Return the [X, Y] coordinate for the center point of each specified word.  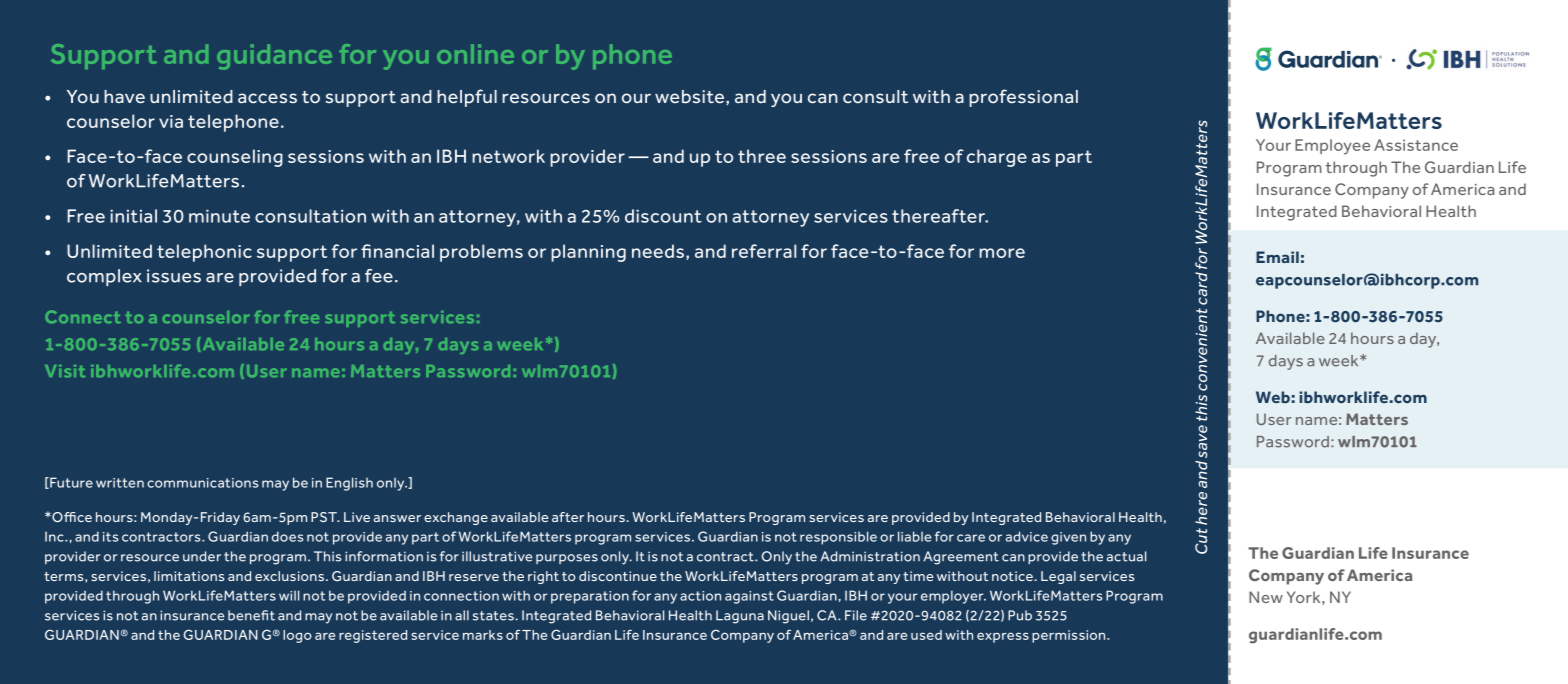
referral [764, 251]
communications [203, 483]
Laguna [740, 617]
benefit [251, 615]
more [1002, 253]
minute [219, 216]
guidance [274, 57]
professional [1023, 98]
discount [663, 216]
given [1068, 538]
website [689, 97]
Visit [65, 371]
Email [1277, 257]
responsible [838, 538]
